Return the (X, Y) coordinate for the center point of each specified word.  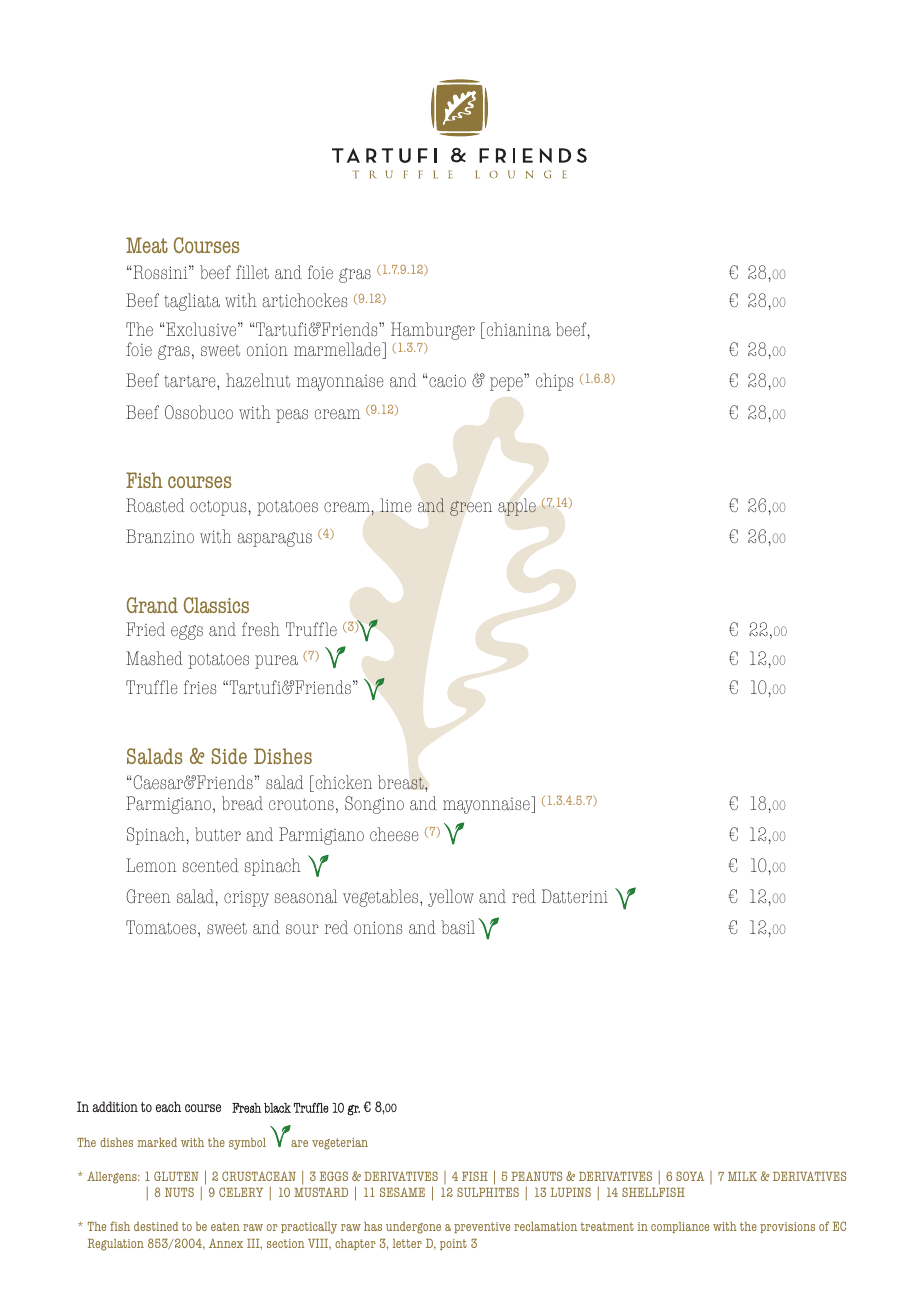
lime (396, 505)
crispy (246, 898)
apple (517, 507)
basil (458, 927)
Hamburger (433, 331)
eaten (225, 1226)
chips (555, 382)
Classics (216, 605)
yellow (451, 898)
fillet (252, 272)
